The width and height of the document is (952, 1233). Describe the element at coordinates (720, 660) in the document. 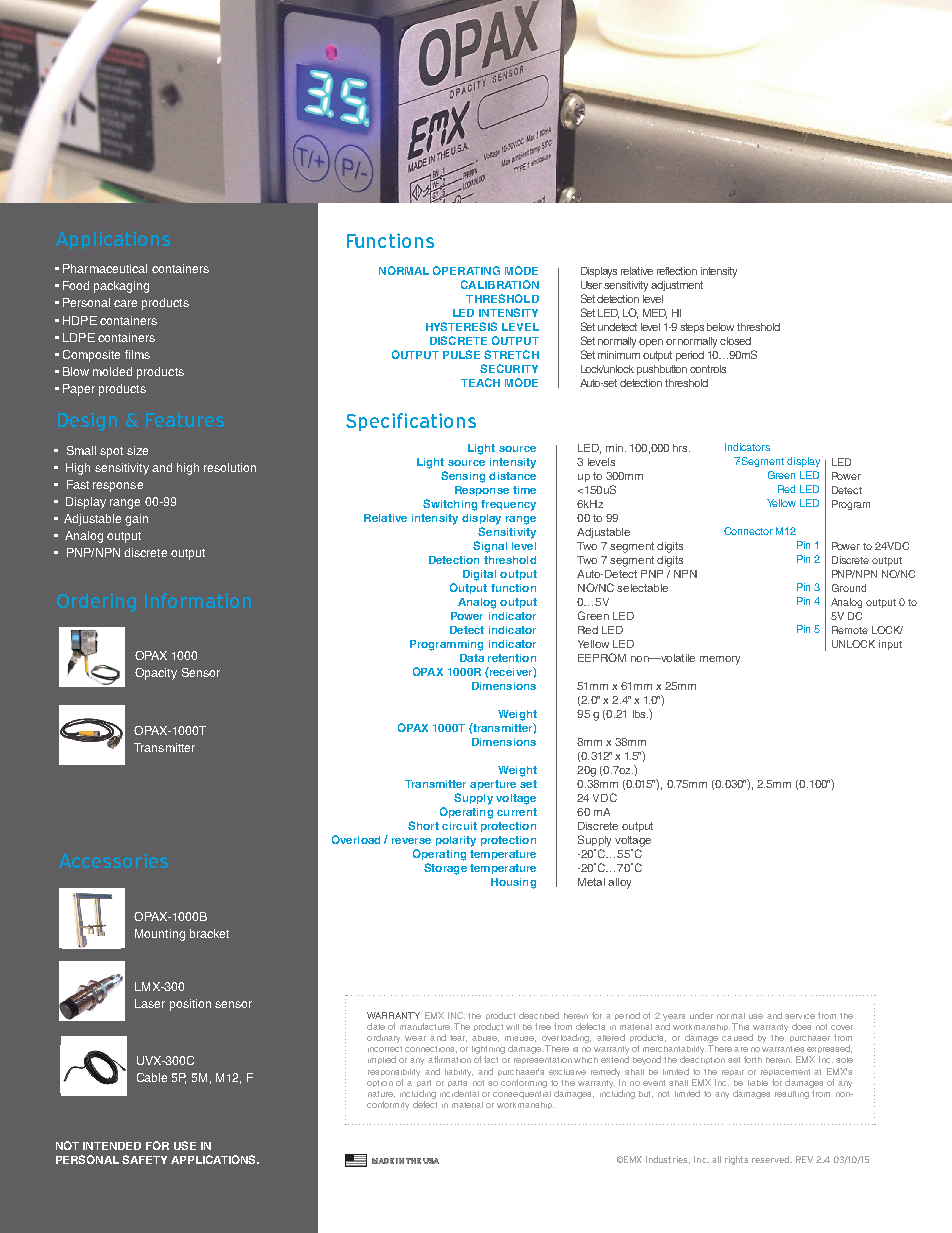

I see `memory` at that location.
